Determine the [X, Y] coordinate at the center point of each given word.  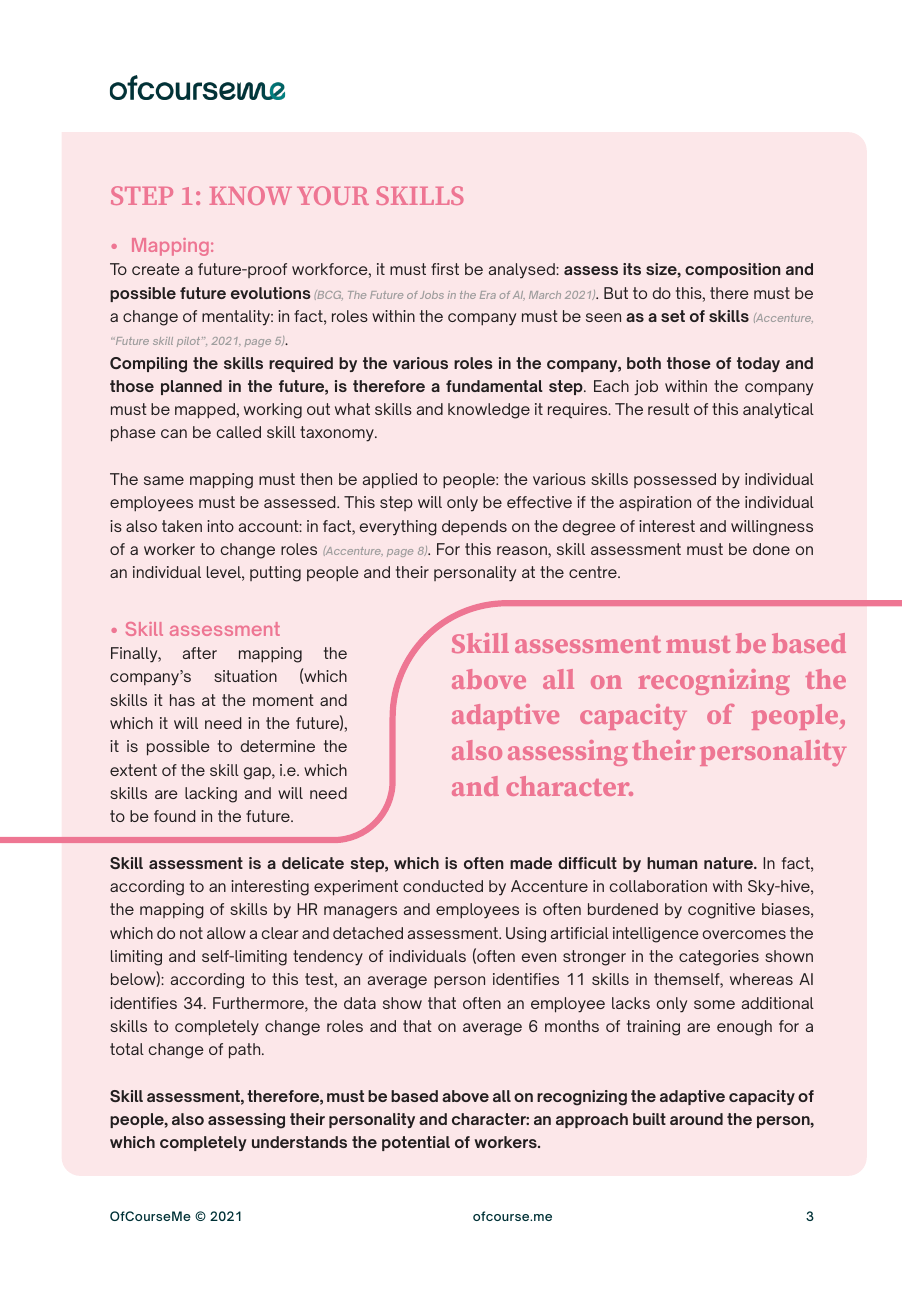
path [246, 1051]
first [445, 269]
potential [416, 1143]
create [156, 269]
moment [283, 700]
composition [733, 270]
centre [594, 572]
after [200, 653]
